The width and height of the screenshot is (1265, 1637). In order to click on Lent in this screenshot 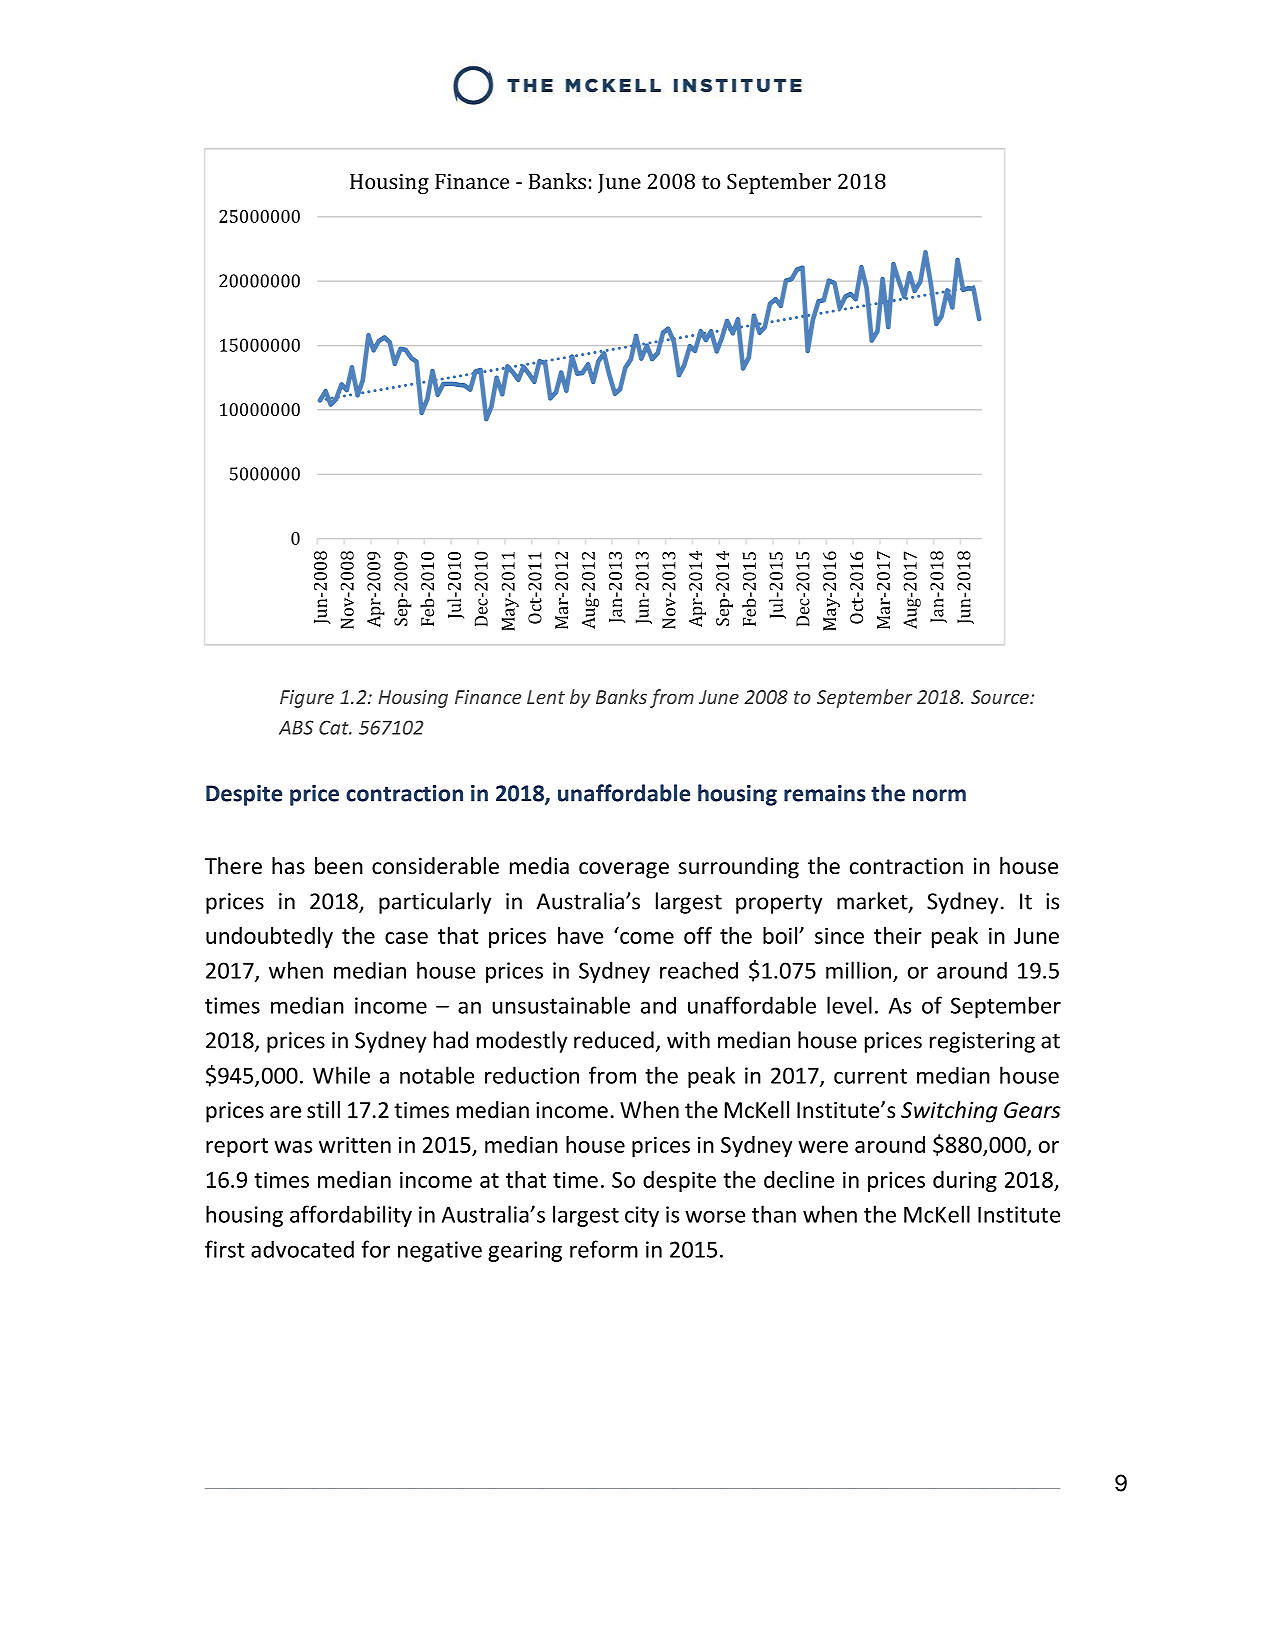, I will do `click(546, 697)`.
